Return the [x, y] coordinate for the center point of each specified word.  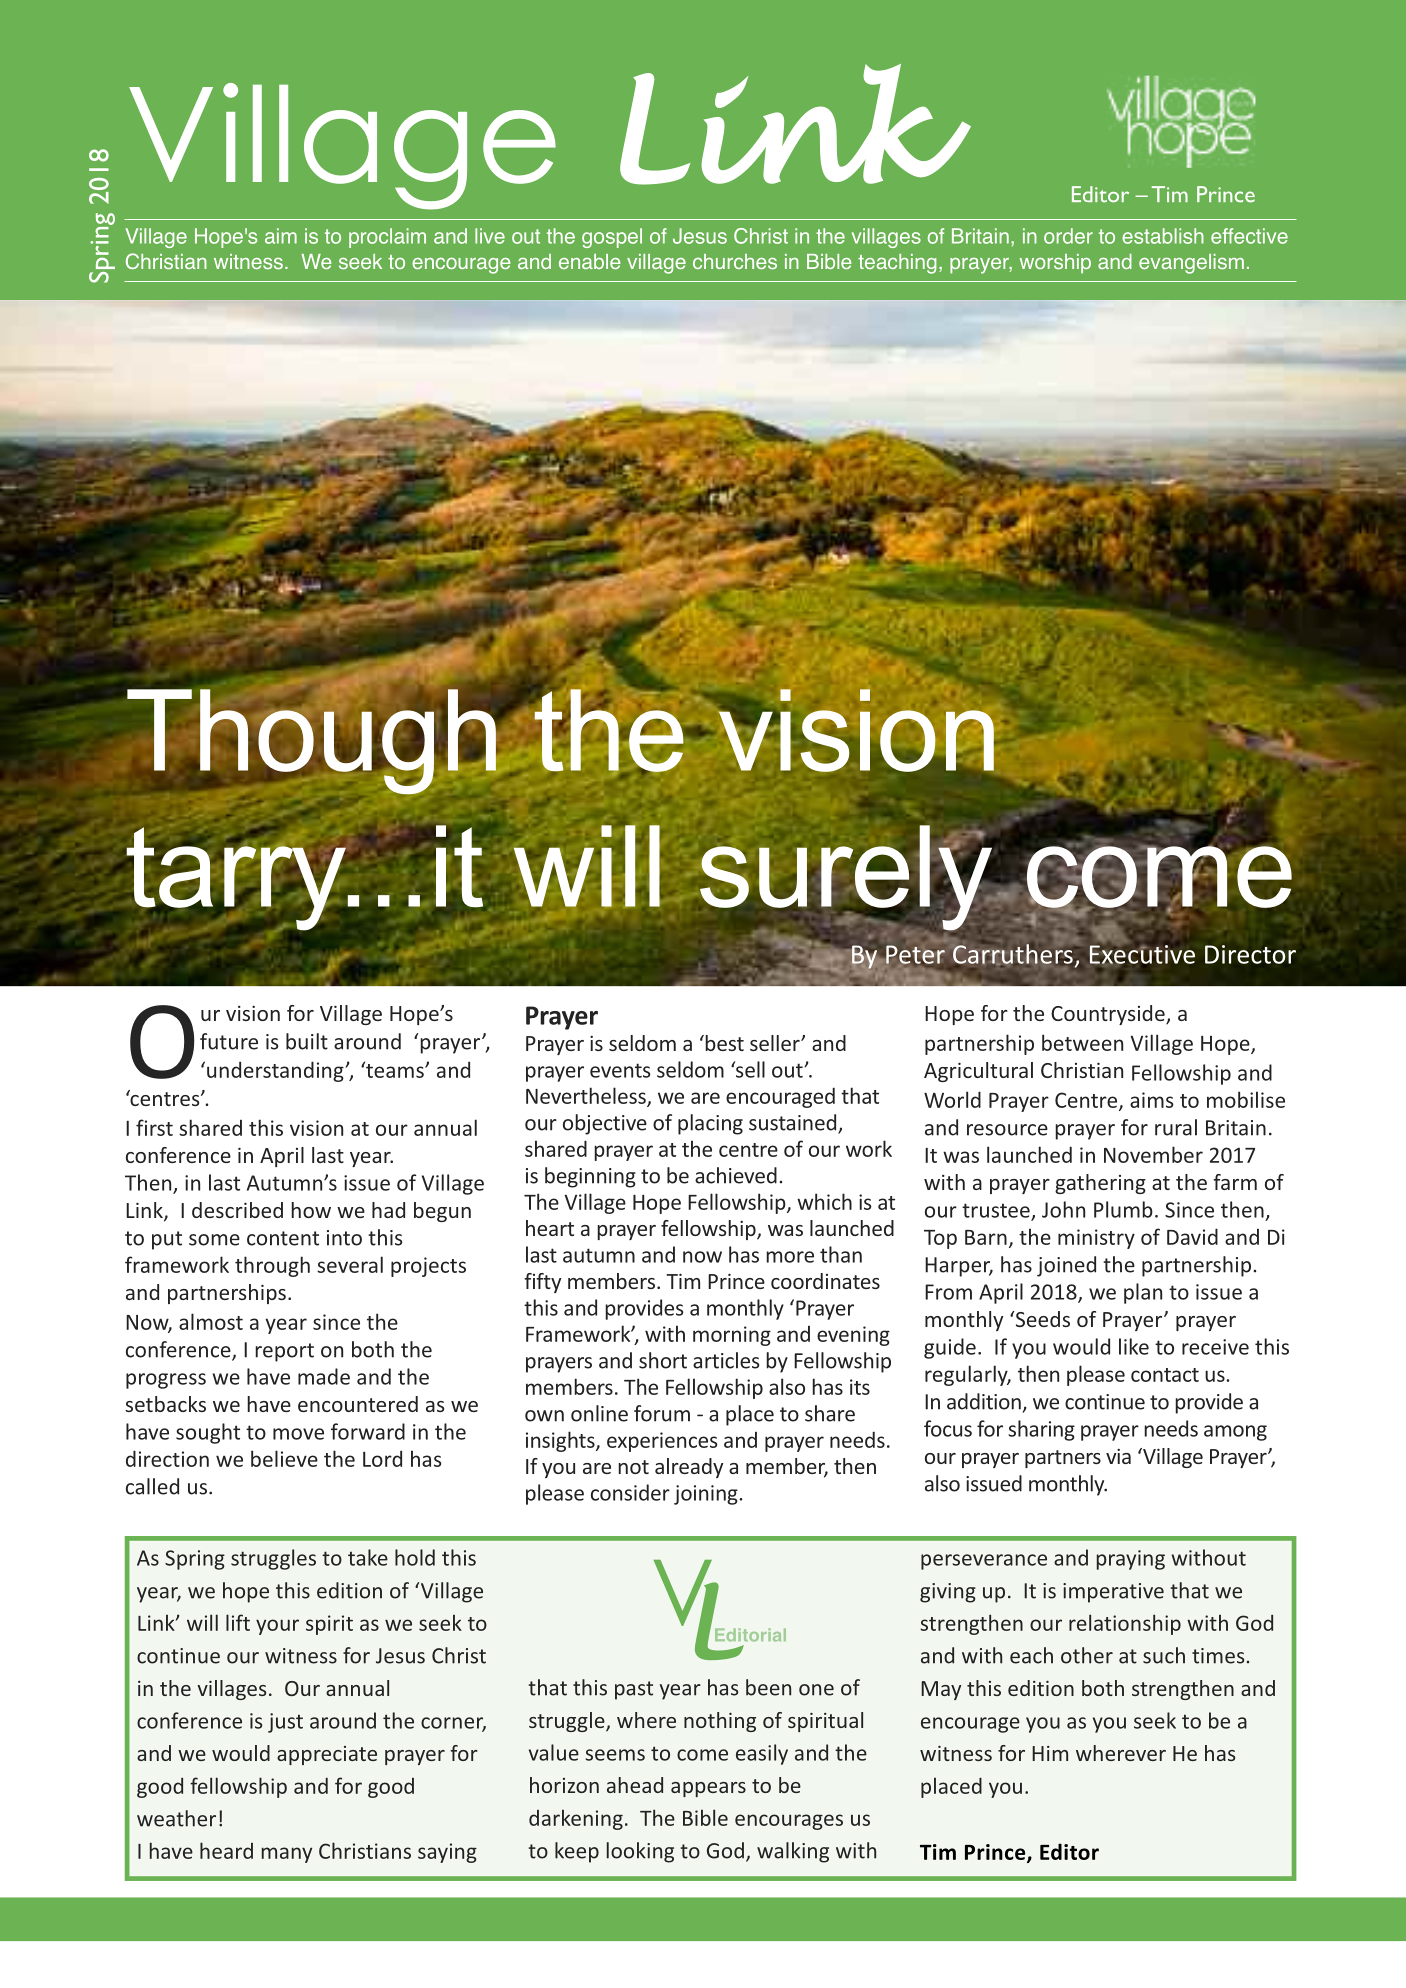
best [723, 1043]
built [307, 1041]
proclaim [387, 238]
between [1082, 1042]
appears [708, 1789]
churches [735, 262]
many [287, 1855]
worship [1055, 264]
